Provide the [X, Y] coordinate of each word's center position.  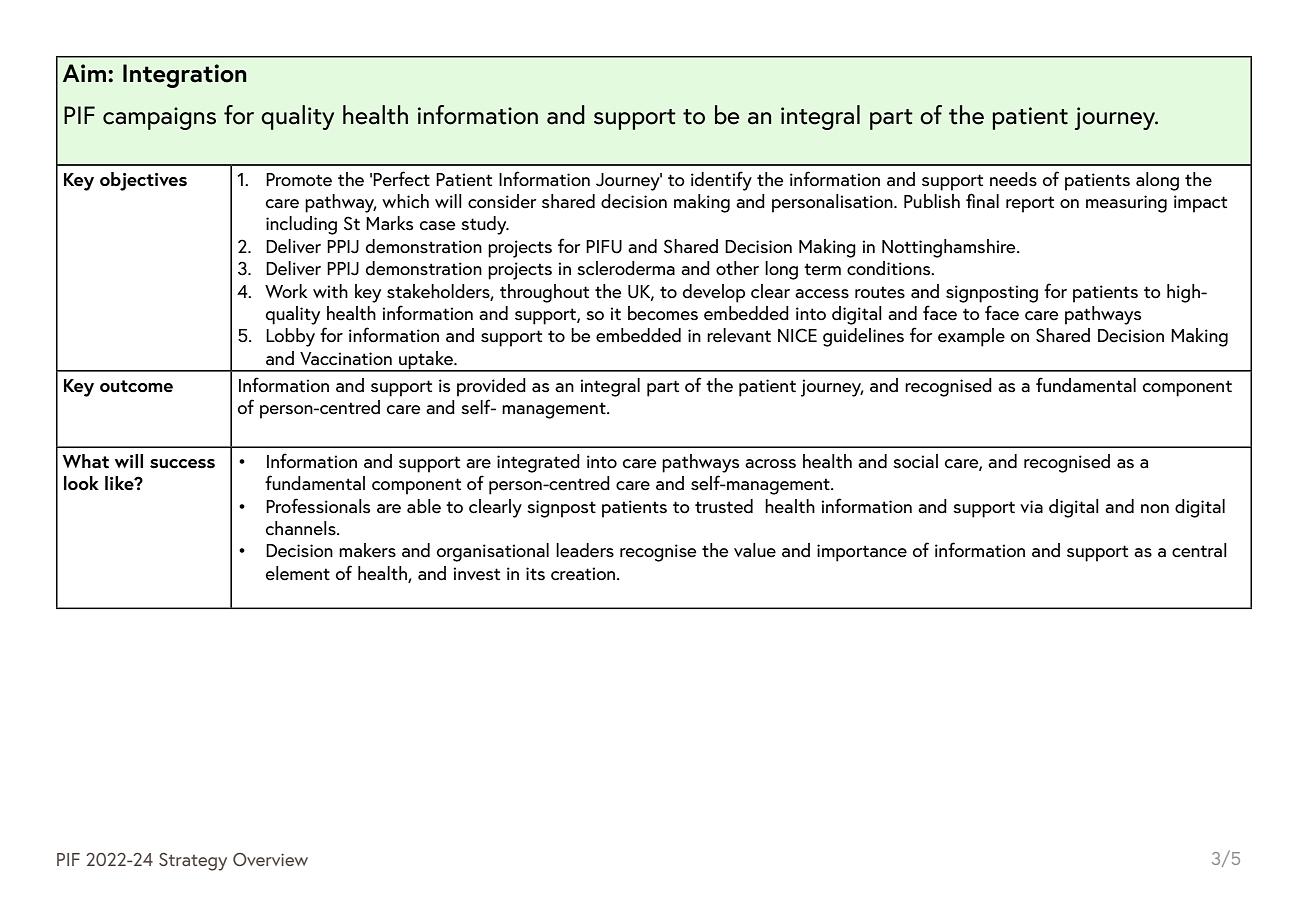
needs [1013, 179]
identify [721, 181]
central [1199, 550]
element [298, 573]
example [971, 337]
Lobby [290, 337]
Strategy [193, 862]
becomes [663, 313]
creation [584, 574]
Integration [185, 76]
